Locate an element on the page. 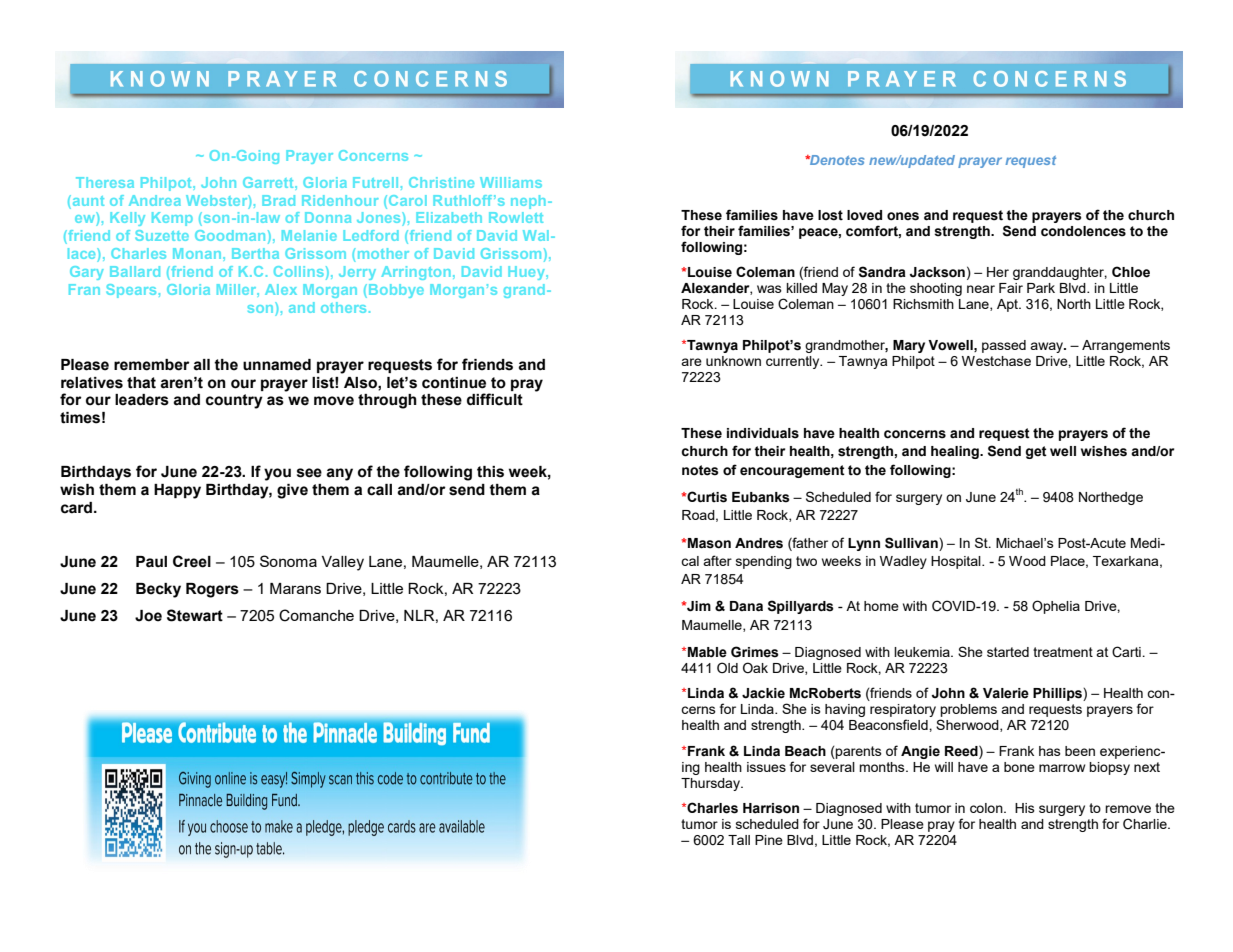  get is located at coordinates (1036, 452).
